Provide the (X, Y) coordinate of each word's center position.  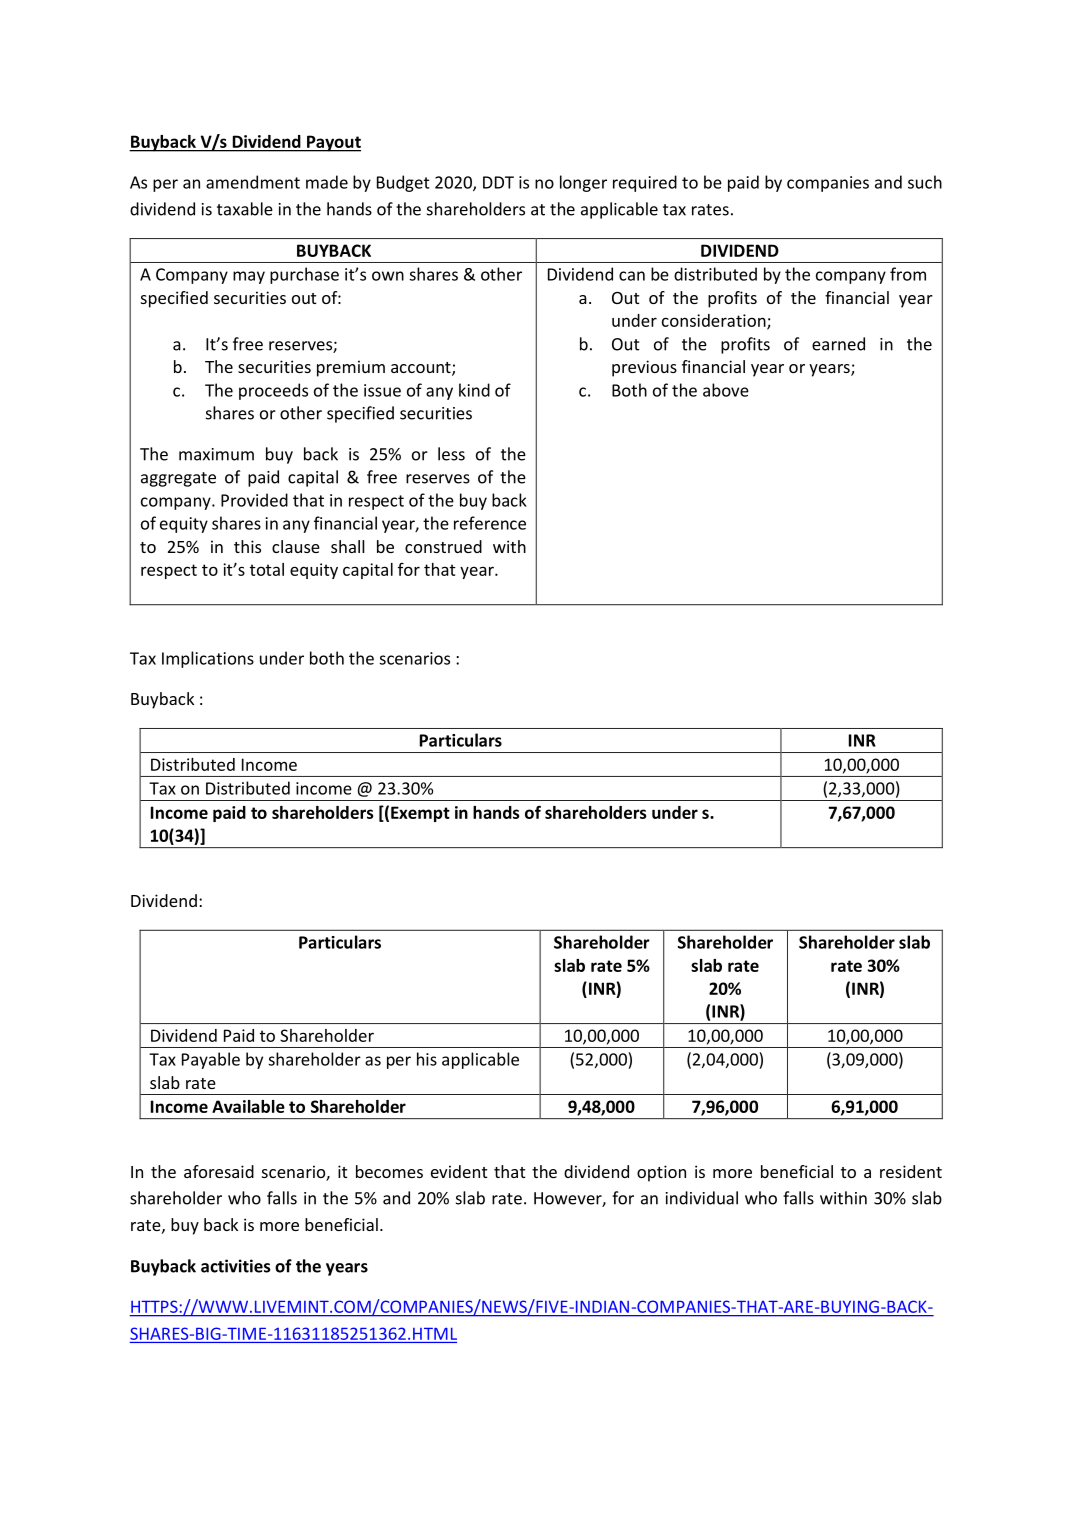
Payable (211, 1060)
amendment (253, 182)
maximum (216, 454)
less (451, 454)
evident (459, 1171)
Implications (208, 659)
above (726, 390)
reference (490, 523)
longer (583, 183)
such (925, 182)
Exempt (420, 814)
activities (236, 1266)
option (661, 1173)
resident (911, 1171)
